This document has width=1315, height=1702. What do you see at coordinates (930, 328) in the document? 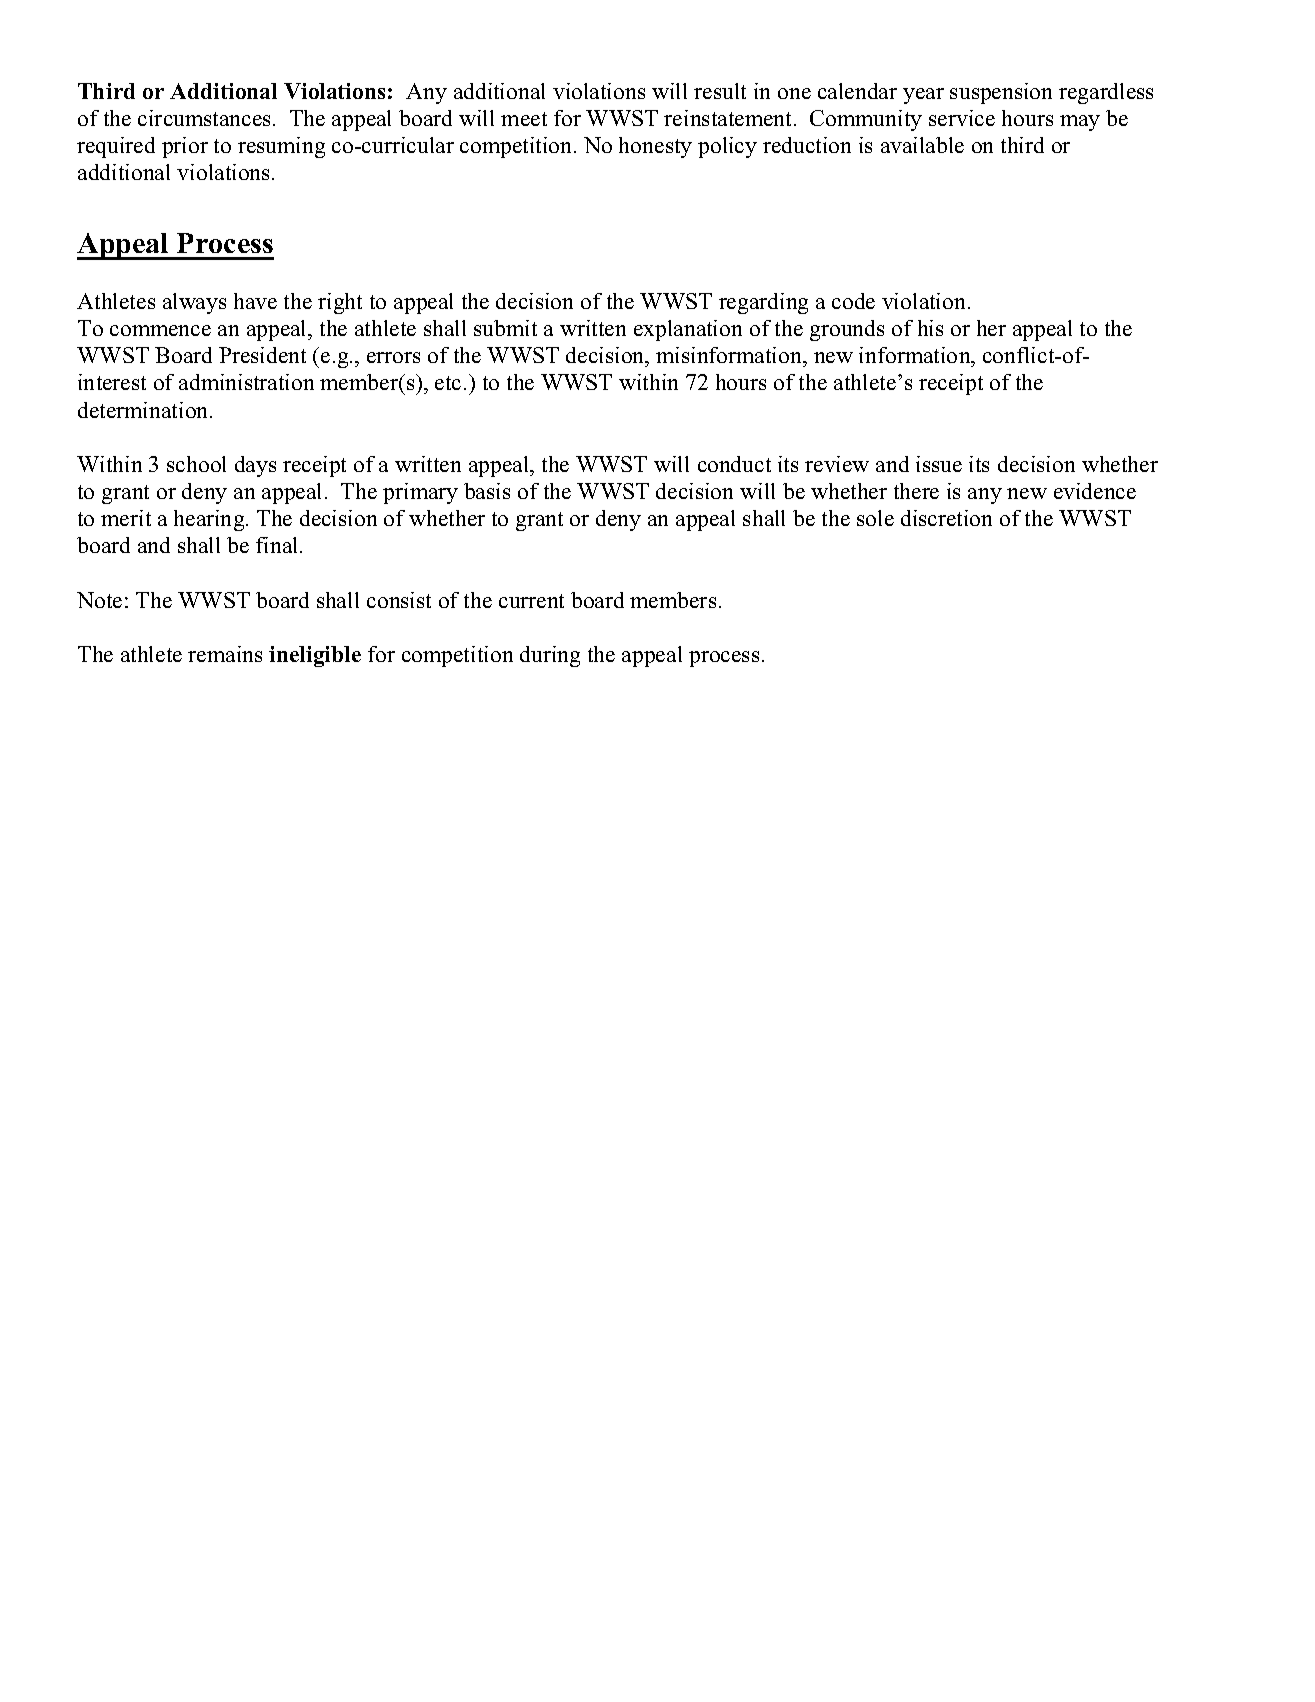
I see `his` at bounding box center [930, 328].
